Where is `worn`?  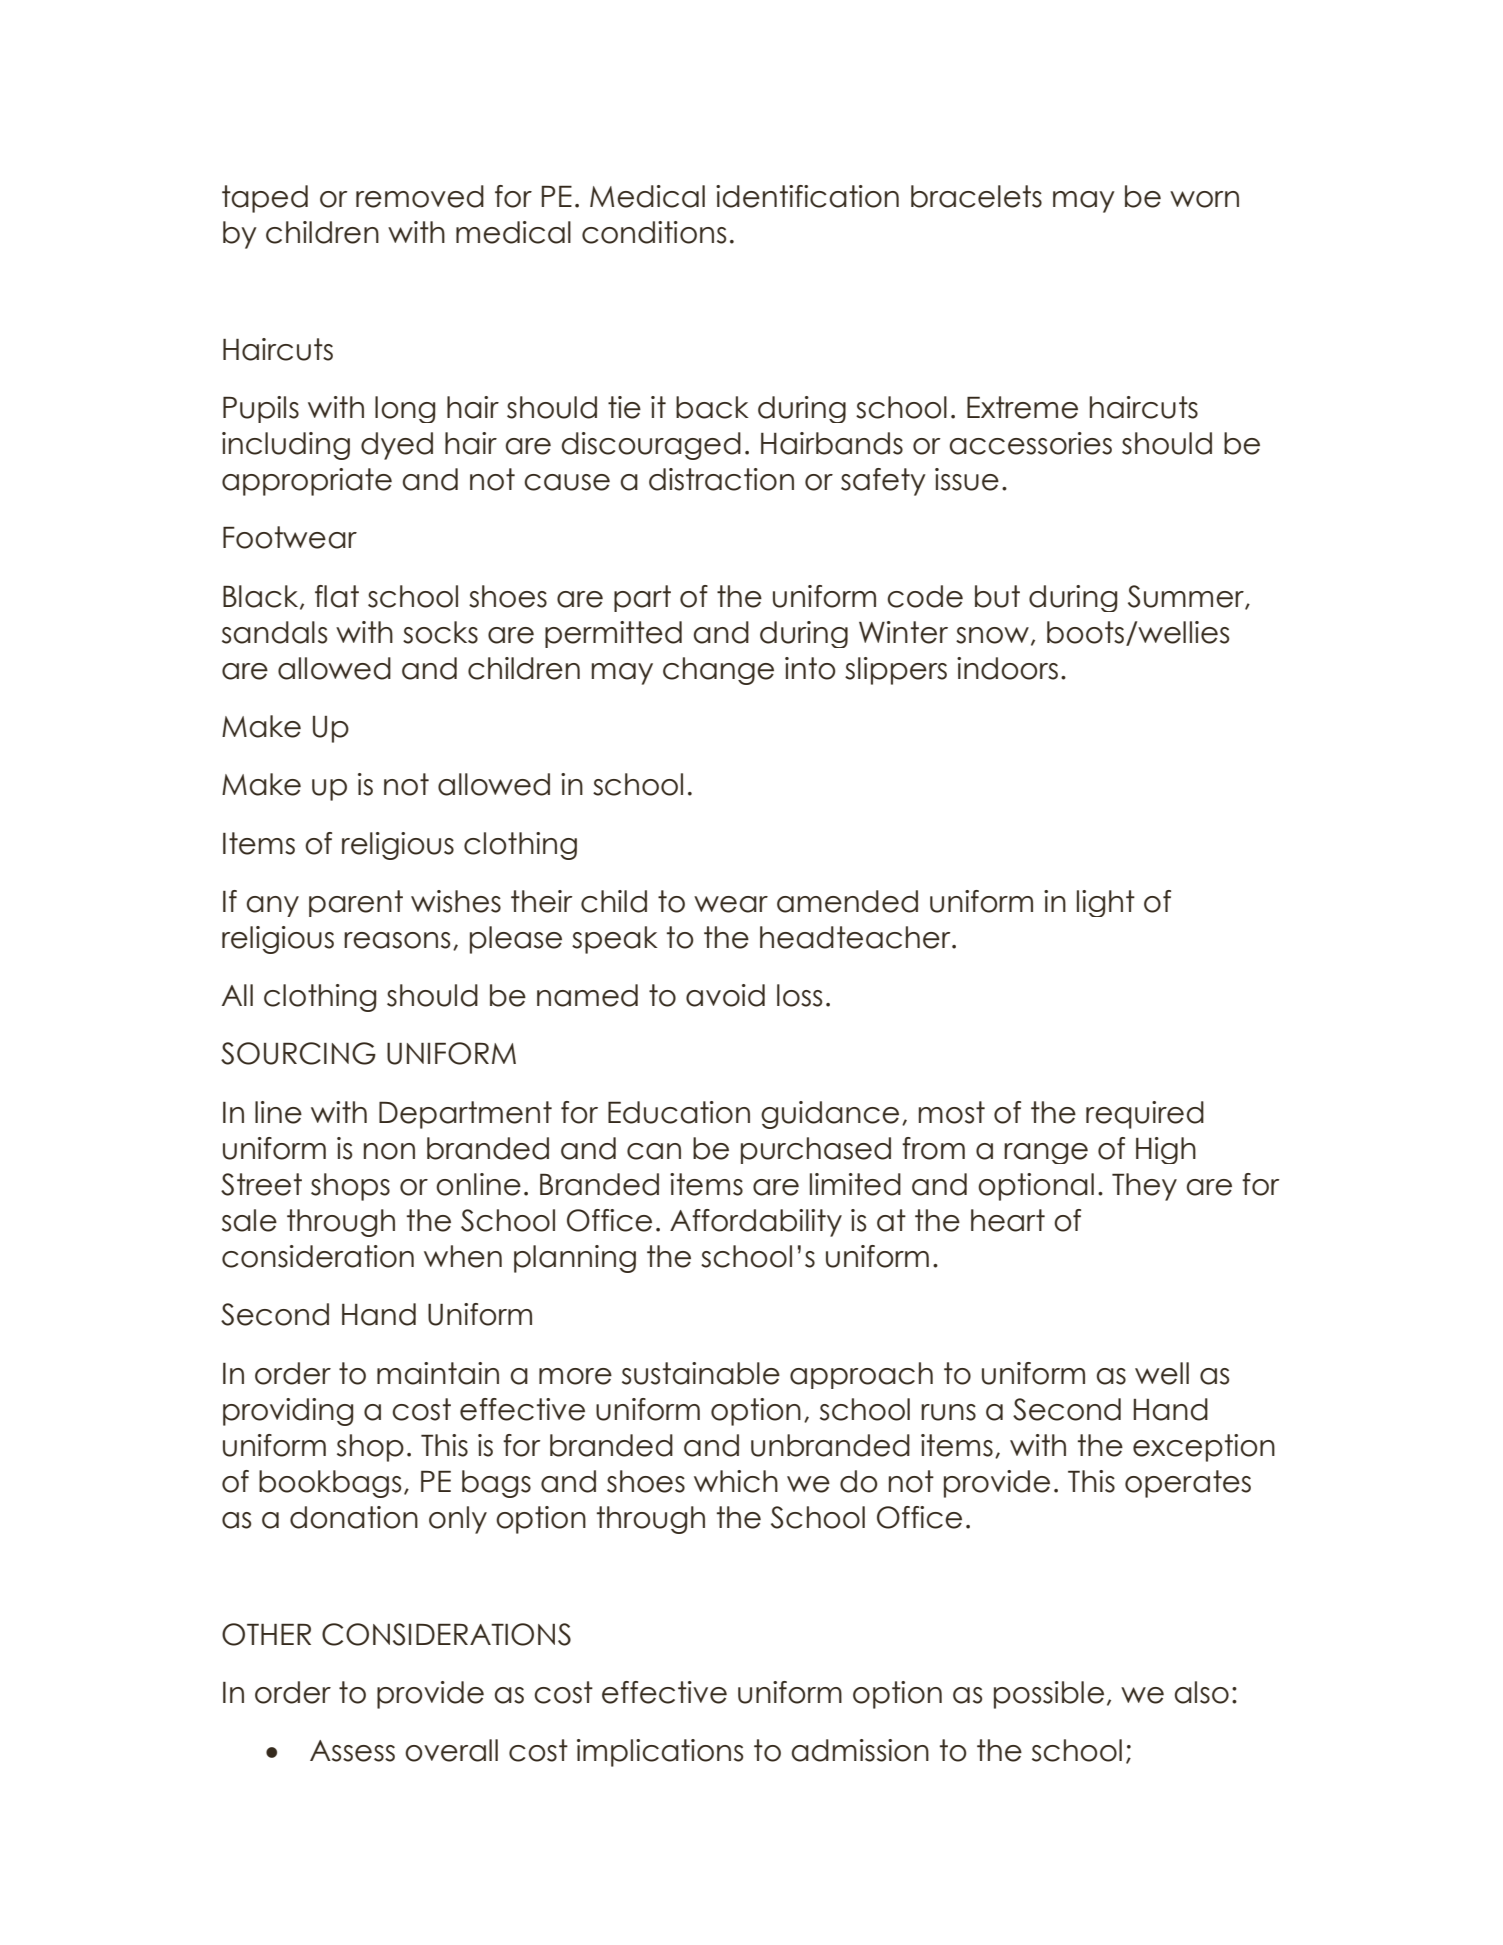
worn is located at coordinates (1204, 199).
